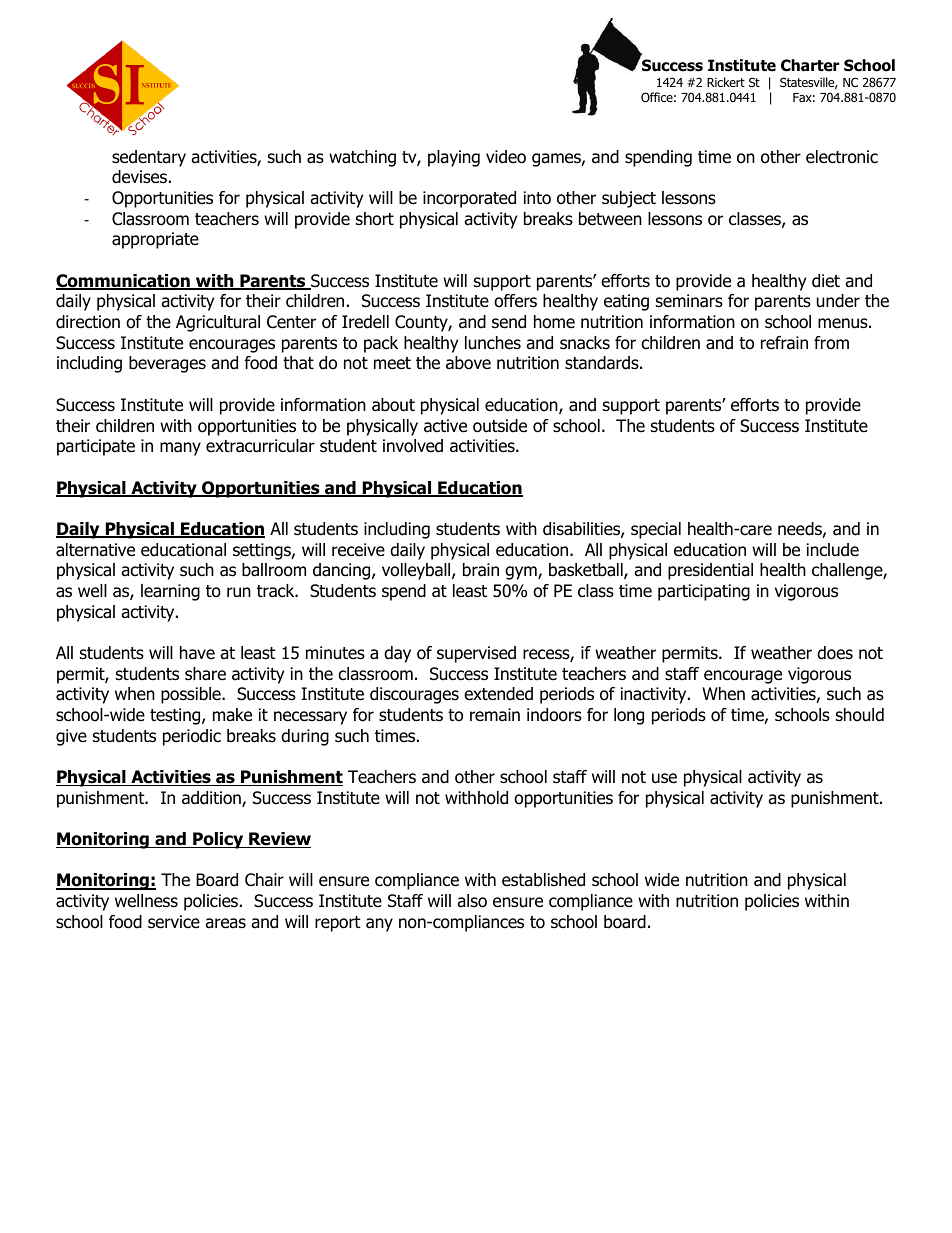  What do you see at coordinates (454, 158) in the page?
I see `playing` at bounding box center [454, 158].
